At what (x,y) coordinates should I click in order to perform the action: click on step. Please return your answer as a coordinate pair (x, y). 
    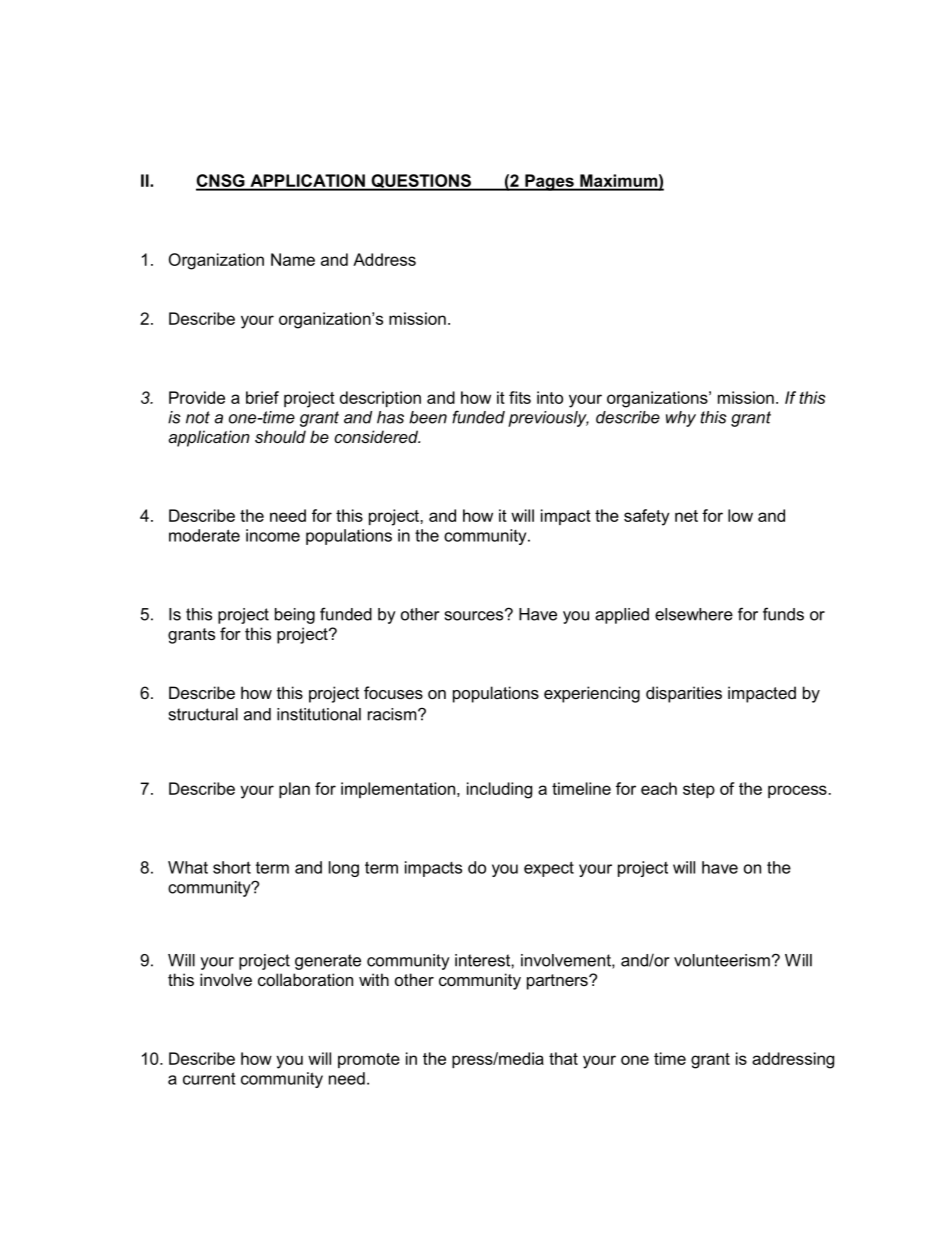
    Looking at the image, I should click on (699, 790).
